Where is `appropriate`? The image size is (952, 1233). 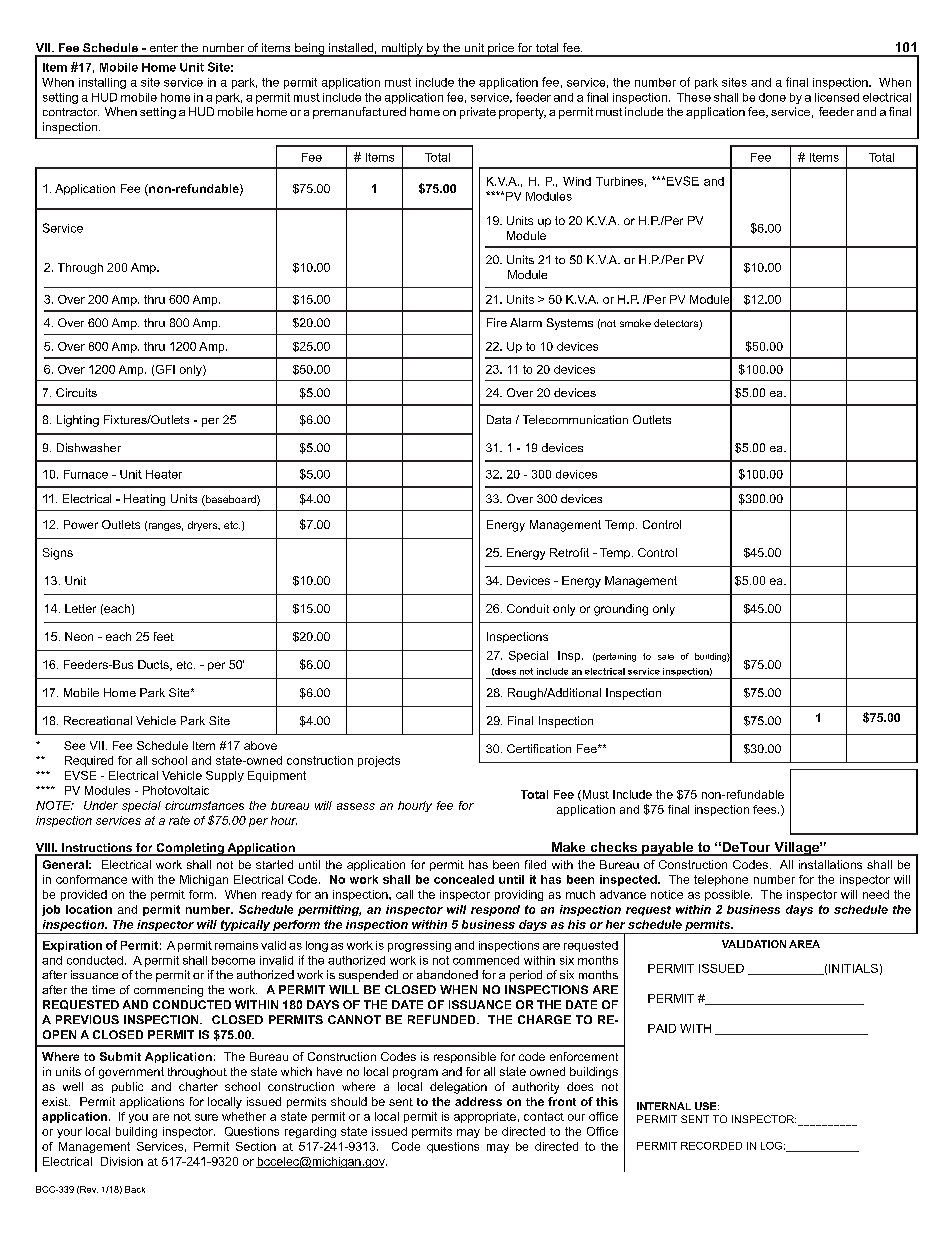 appropriate is located at coordinates (485, 1117).
